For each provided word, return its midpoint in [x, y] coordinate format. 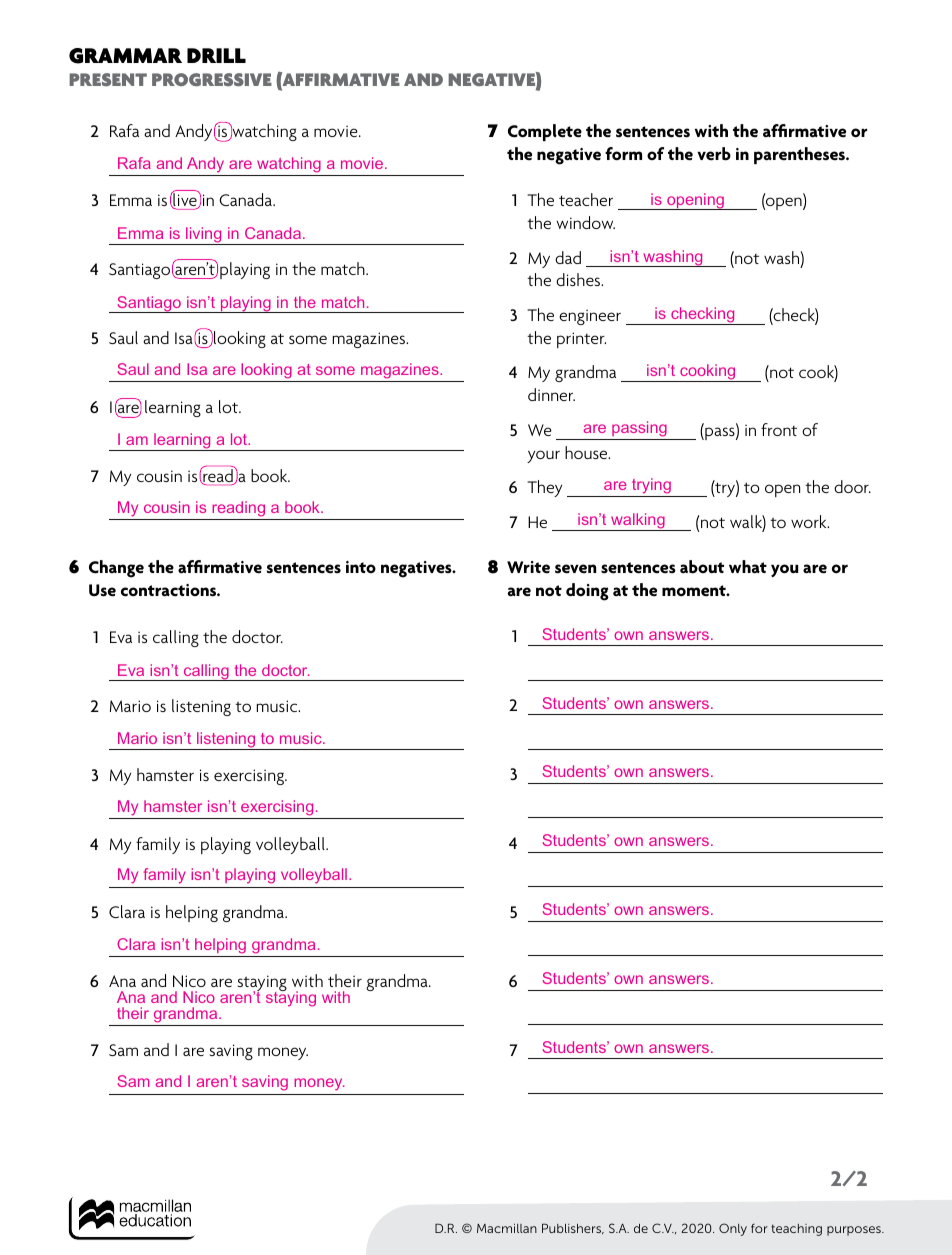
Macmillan [507, 1228]
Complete [545, 132]
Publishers [573, 1229]
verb [714, 154]
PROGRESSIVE [212, 79]
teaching [796, 1230]
